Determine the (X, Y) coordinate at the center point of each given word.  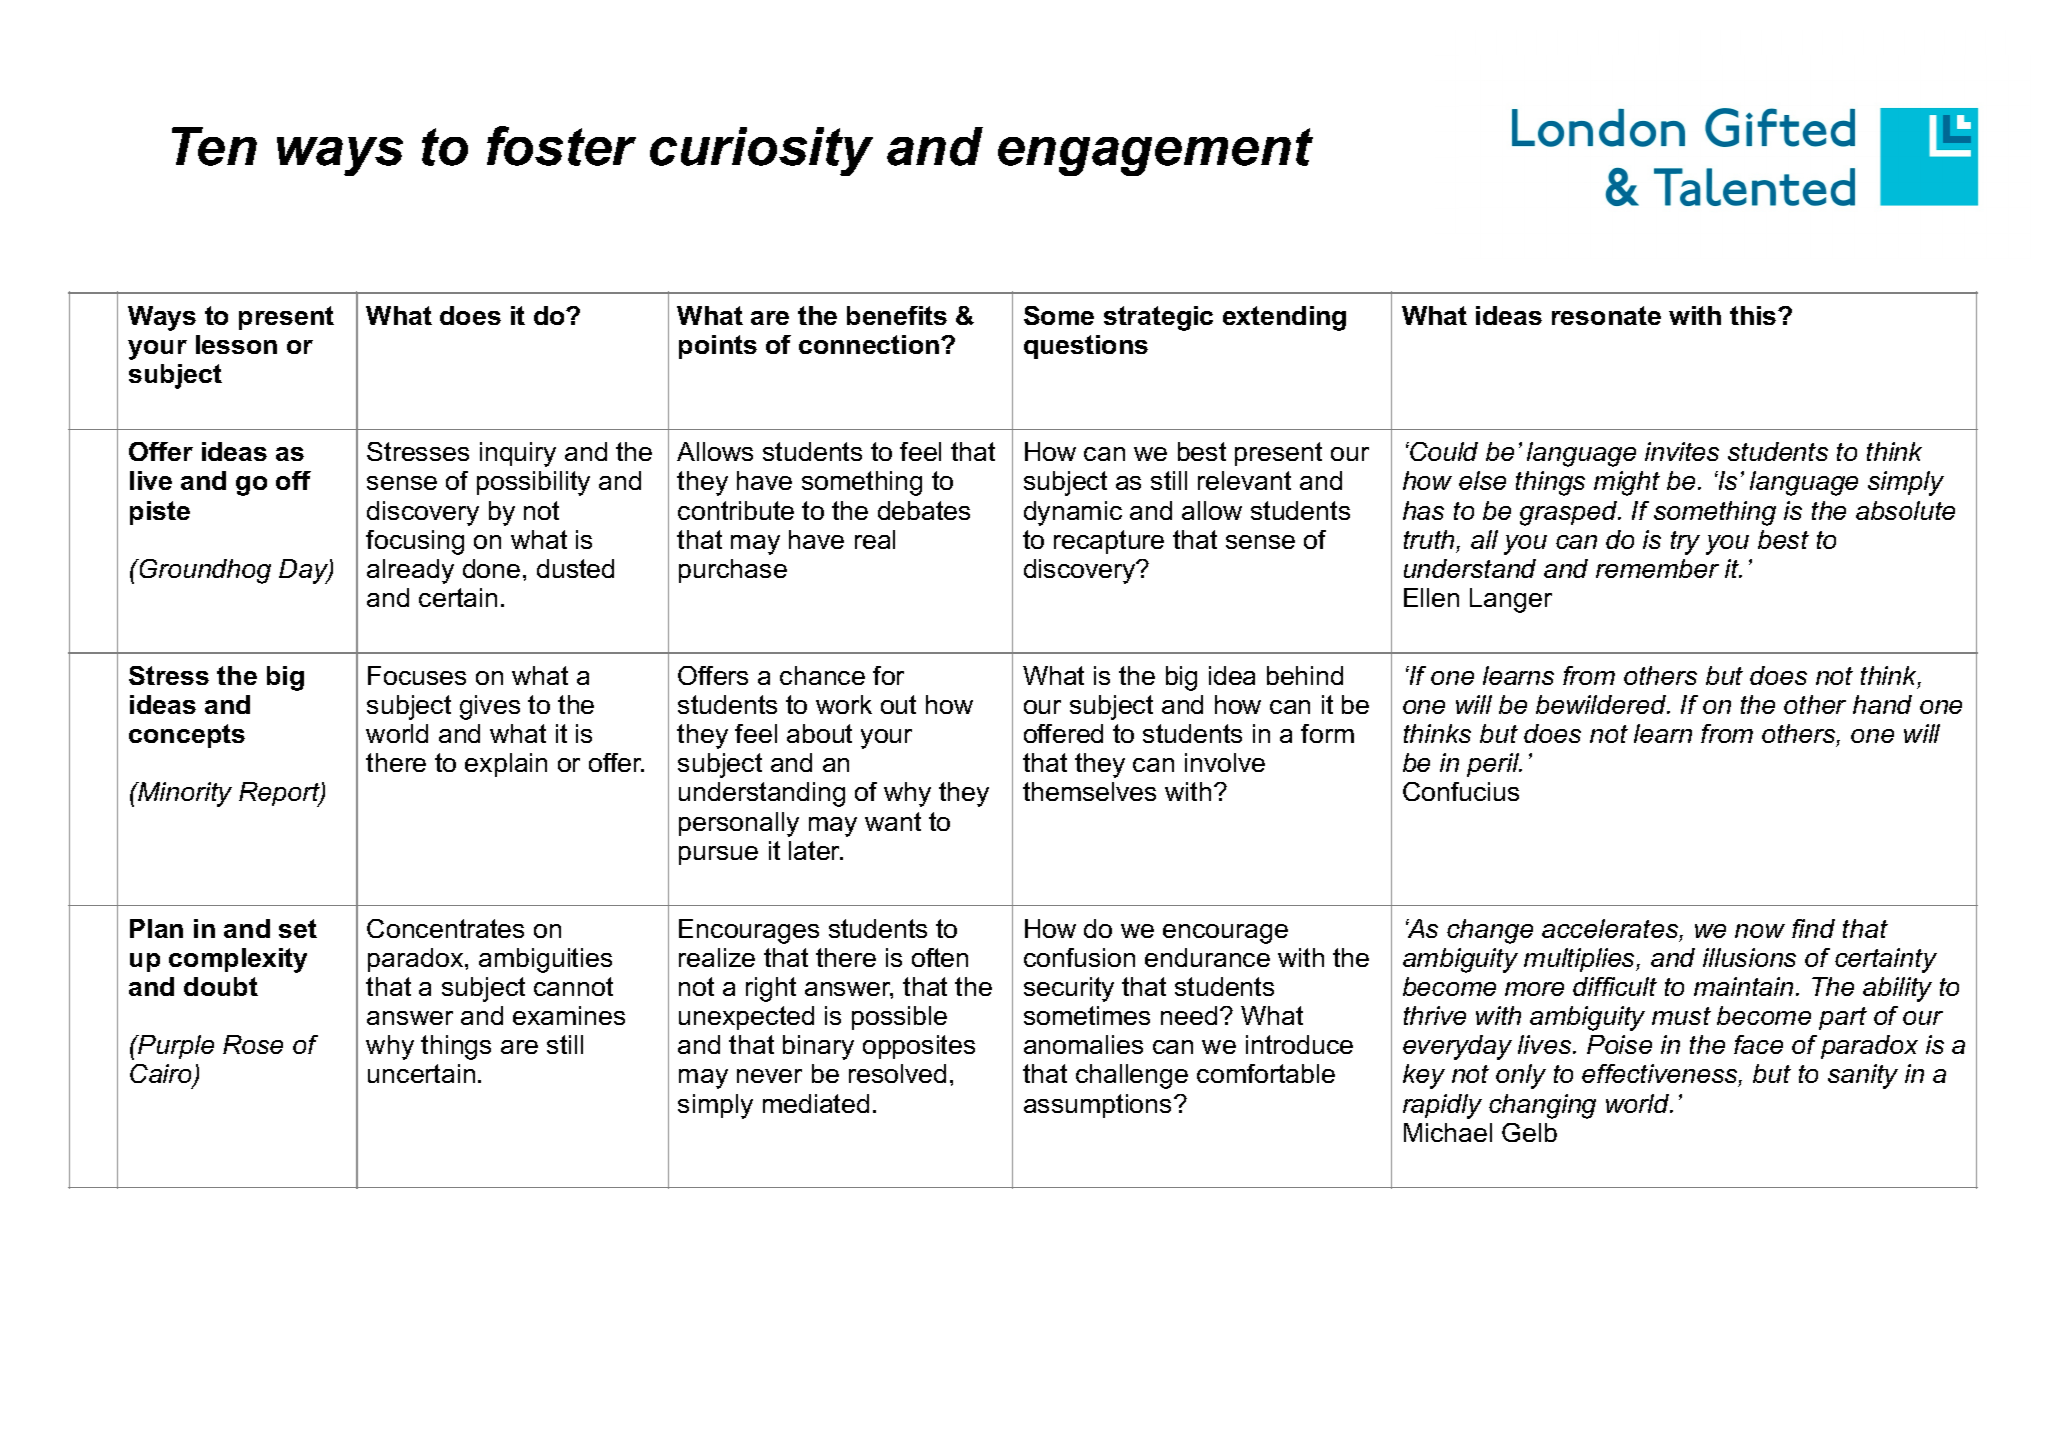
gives (490, 707)
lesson (236, 344)
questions (1086, 347)
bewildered (1602, 704)
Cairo (162, 1075)
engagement (1155, 152)
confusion (1079, 957)
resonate (1606, 315)
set (298, 928)
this (1754, 315)
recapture (1109, 542)
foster (561, 146)
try (1685, 543)
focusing (415, 542)
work (844, 704)
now (1760, 931)
